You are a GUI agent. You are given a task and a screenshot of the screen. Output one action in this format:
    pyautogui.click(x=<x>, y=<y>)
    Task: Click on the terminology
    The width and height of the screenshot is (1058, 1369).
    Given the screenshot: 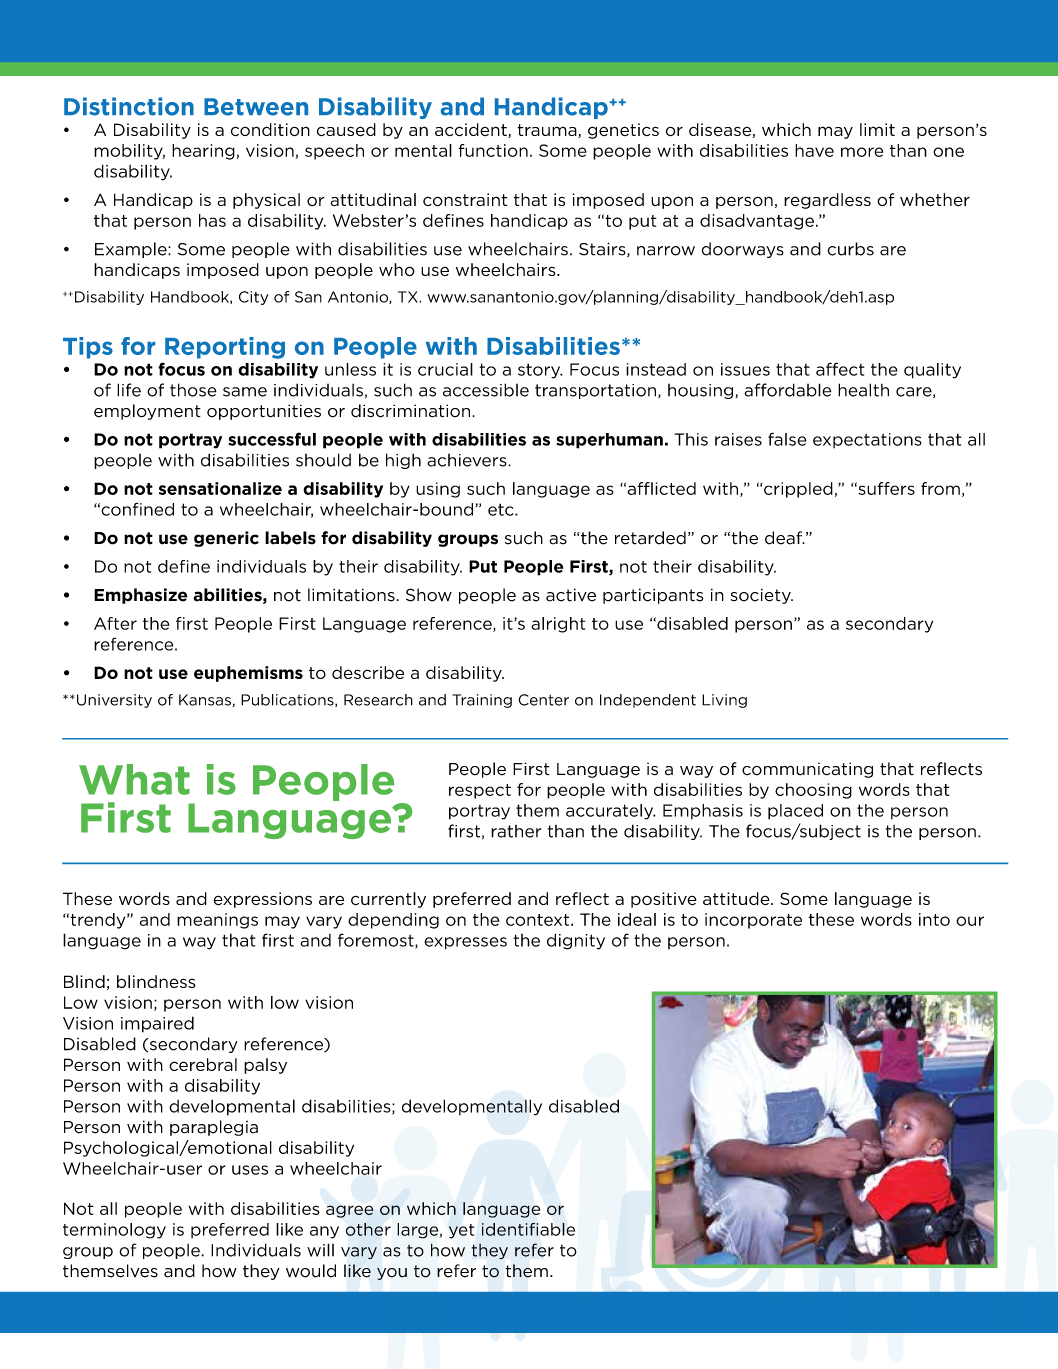 What is the action you would take?
    pyautogui.click(x=114, y=1231)
